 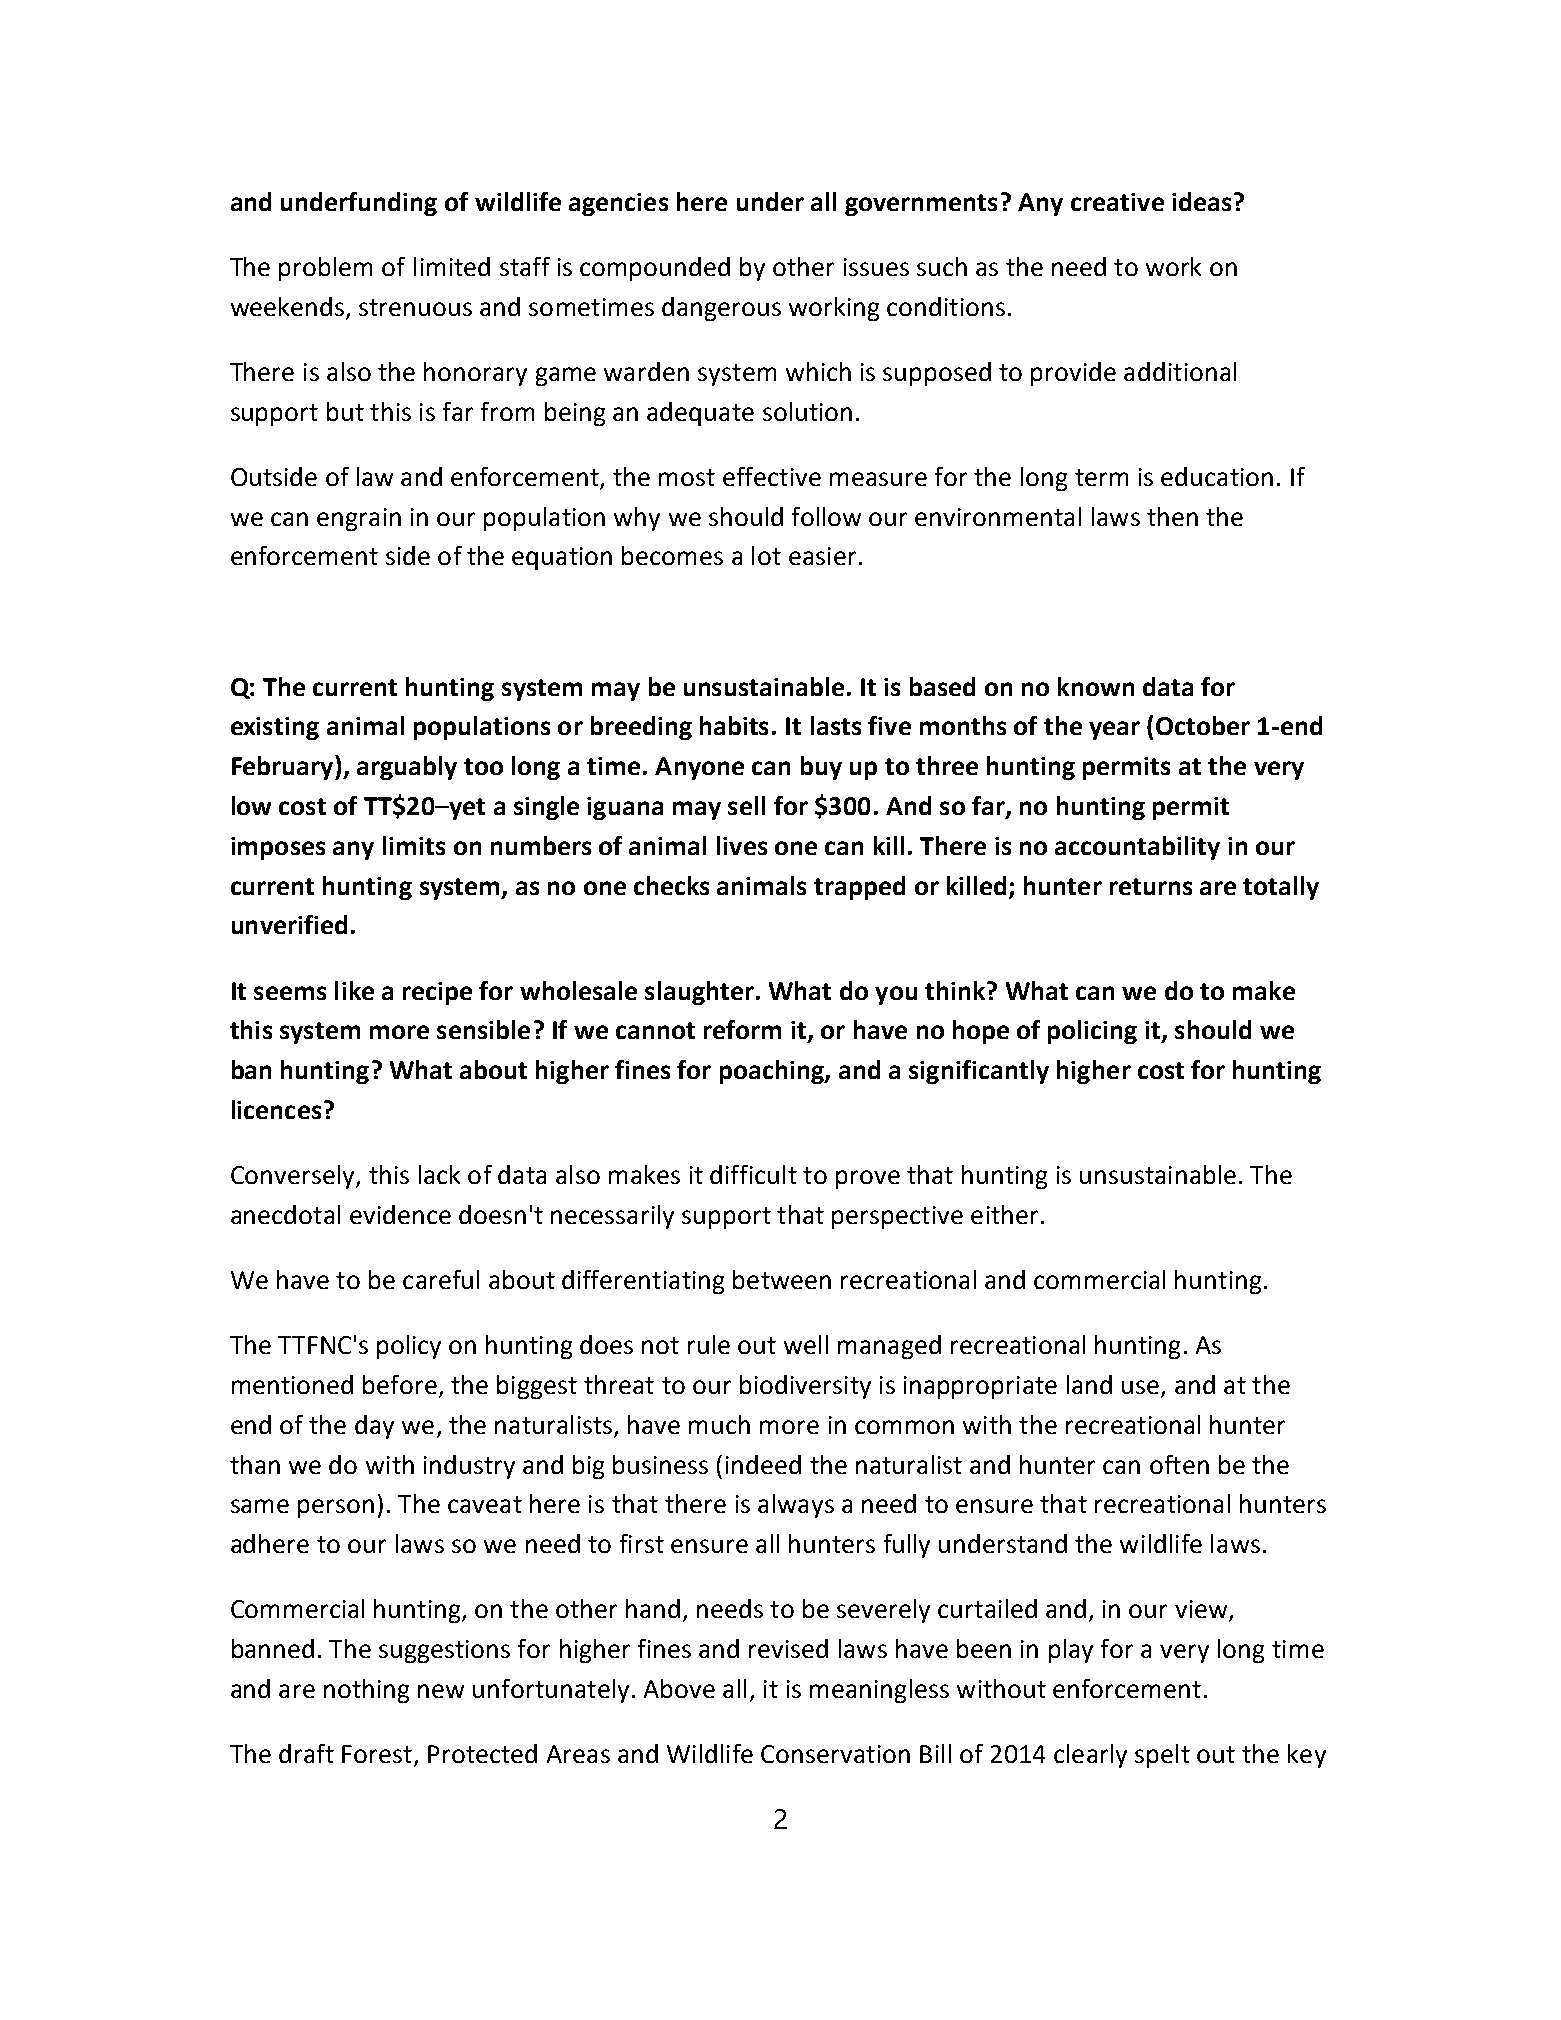 What do you see at coordinates (366, 1691) in the document?
I see `nothing` at bounding box center [366, 1691].
